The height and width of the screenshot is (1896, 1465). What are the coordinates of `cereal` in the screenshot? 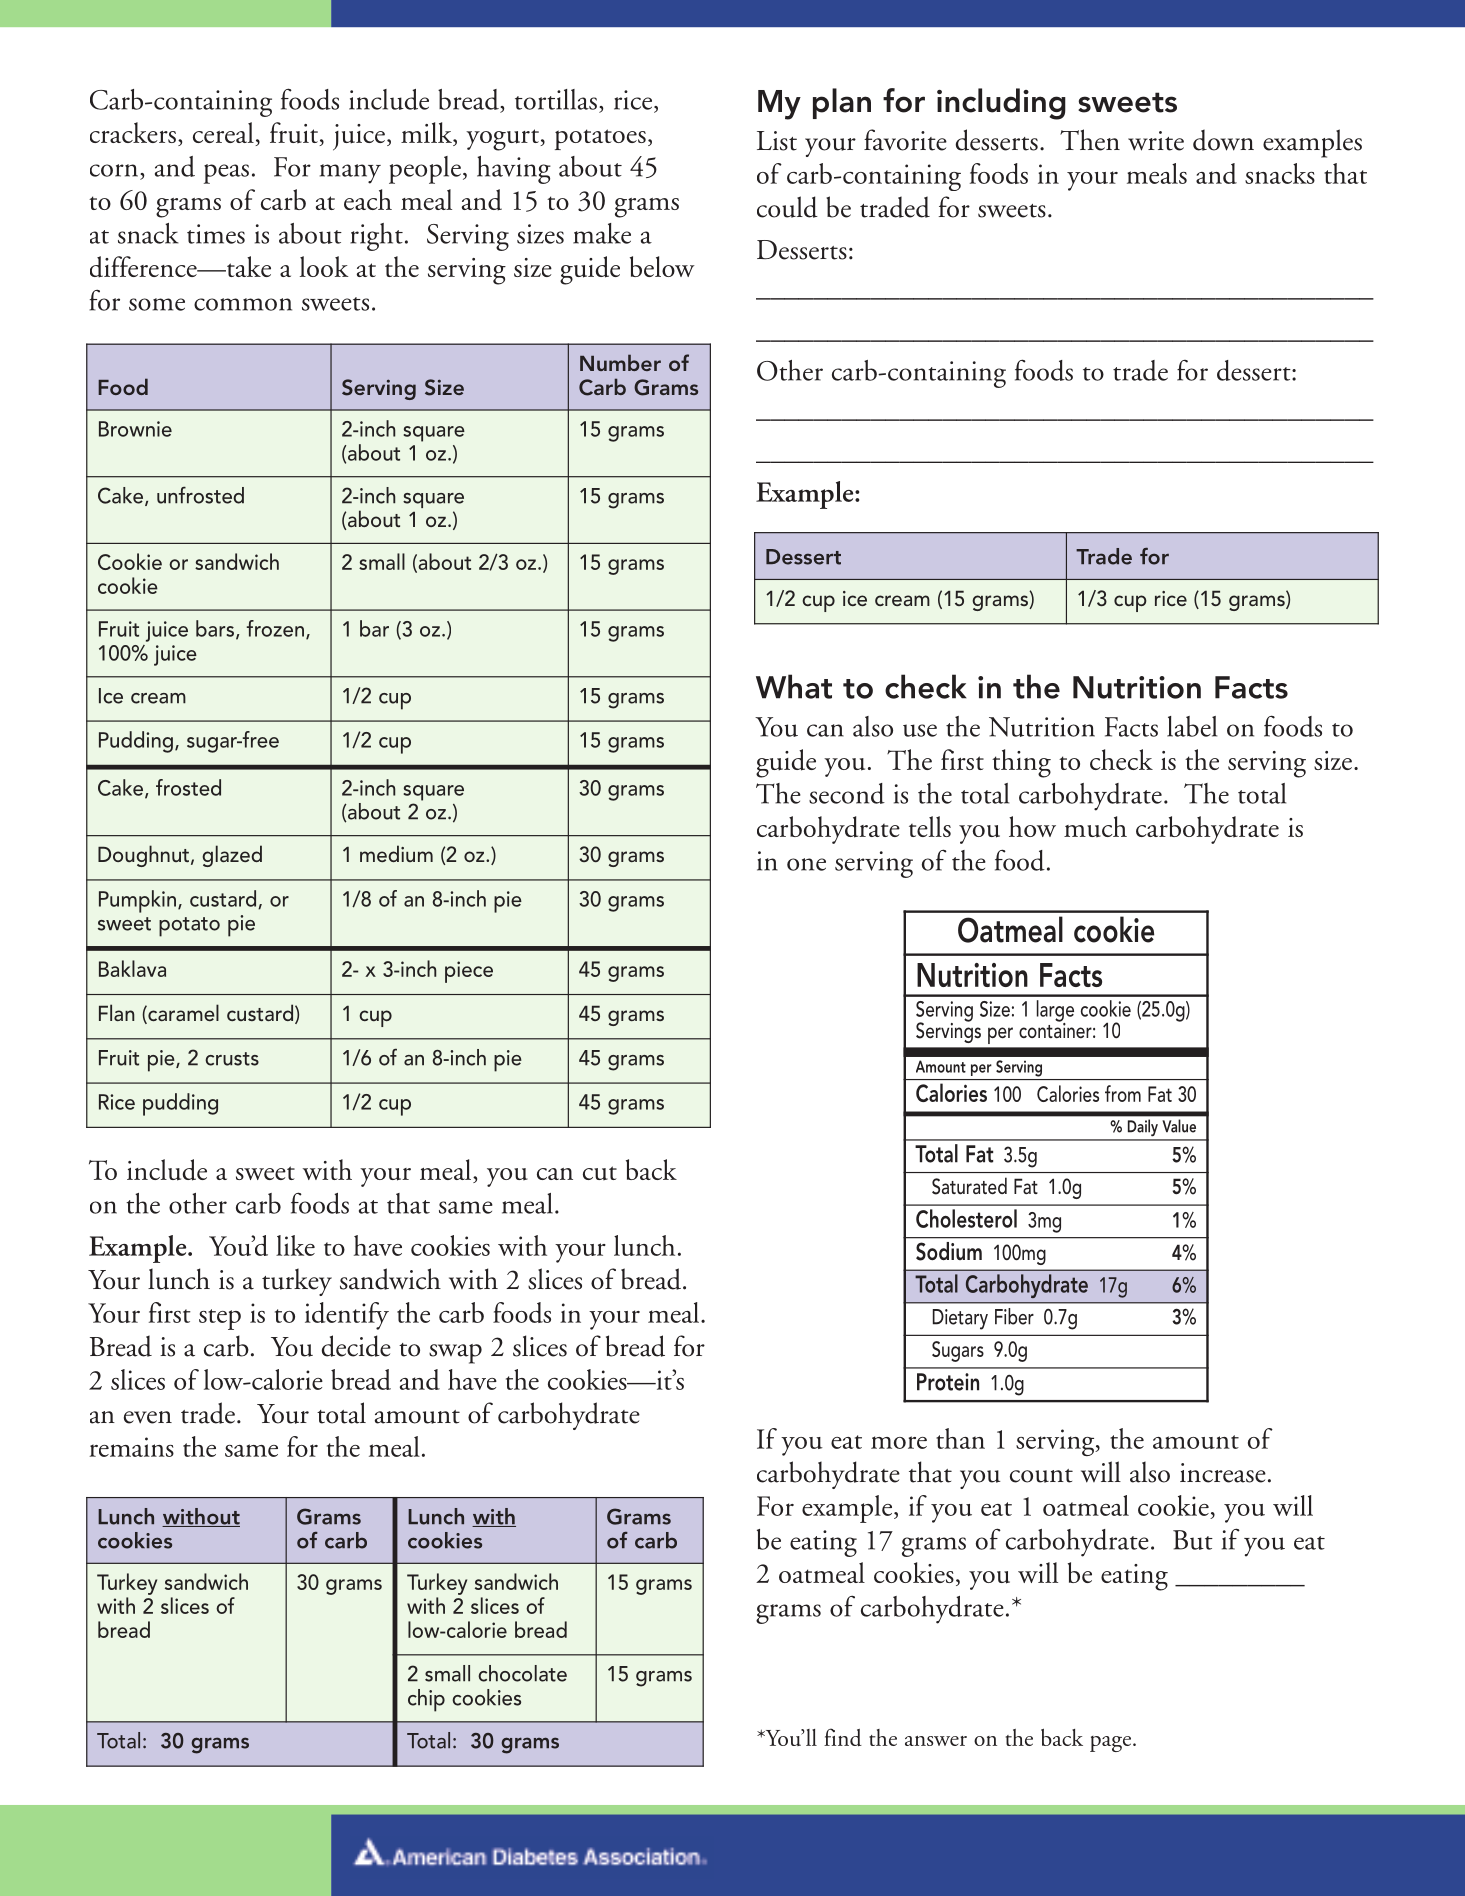 It's located at (224, 134).
